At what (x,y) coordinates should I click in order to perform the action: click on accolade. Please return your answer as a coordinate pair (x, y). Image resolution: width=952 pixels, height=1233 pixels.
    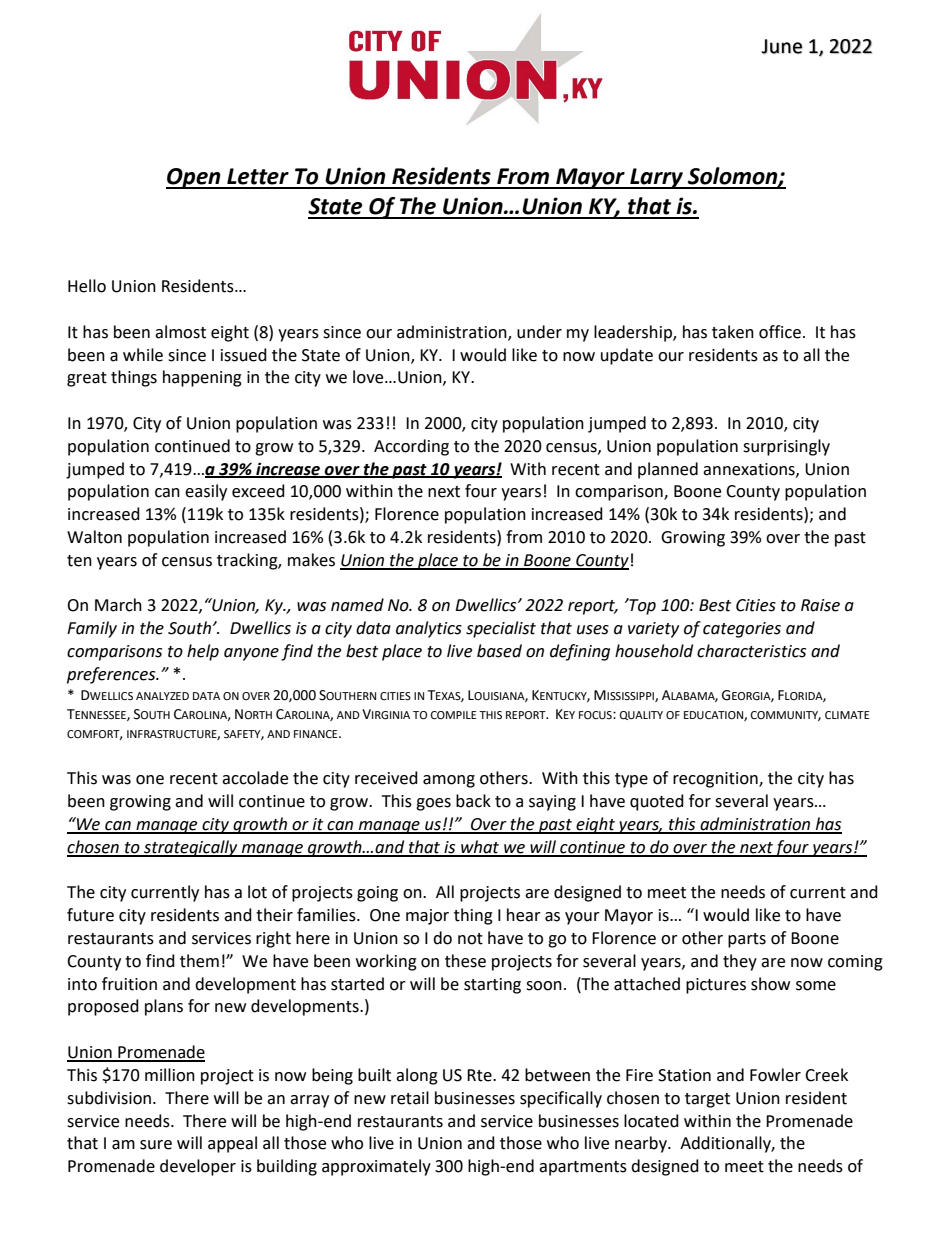
    Looking at the image, I should click on (255, 778).
